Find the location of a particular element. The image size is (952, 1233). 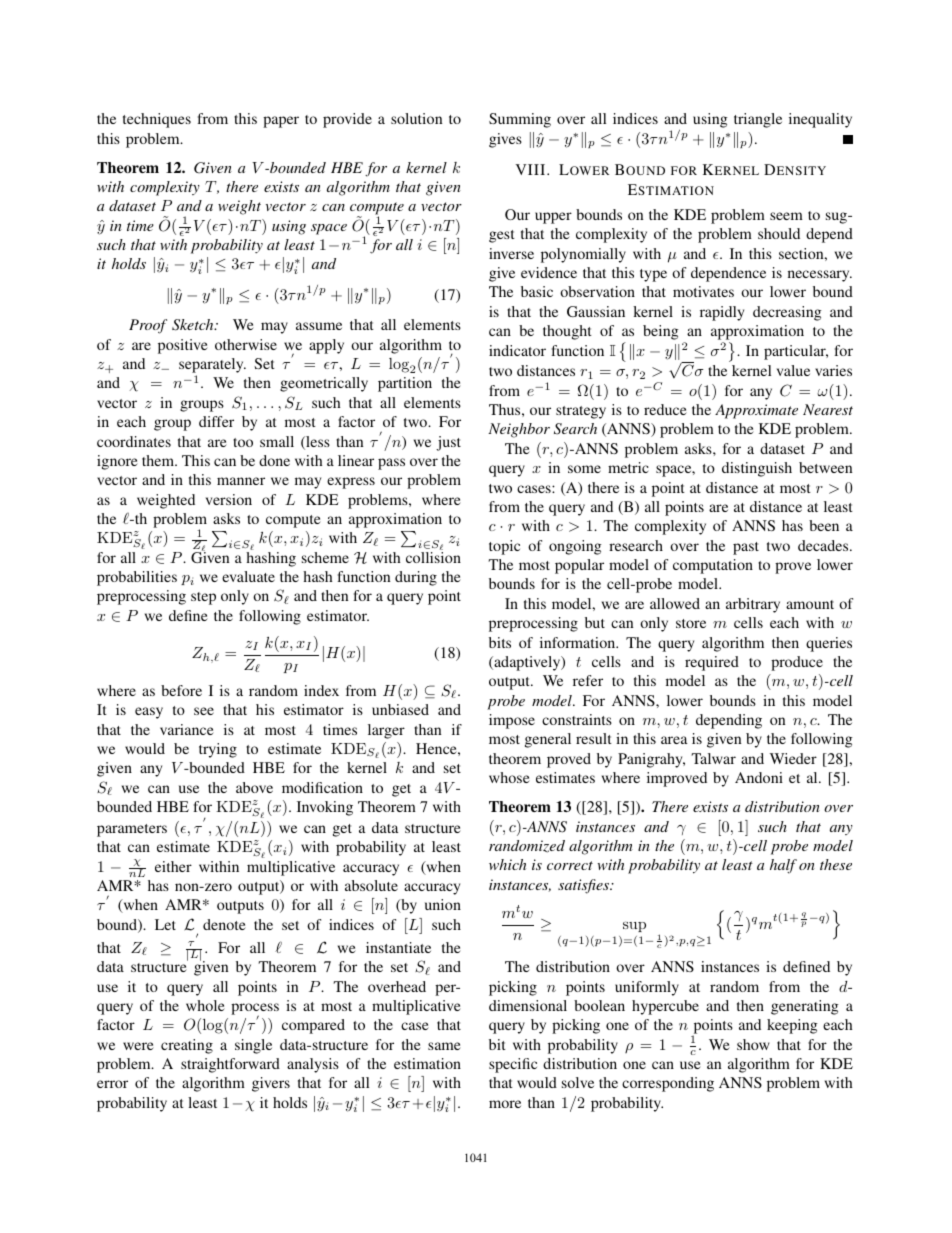

techniques is located at coordinates (157, 120).
